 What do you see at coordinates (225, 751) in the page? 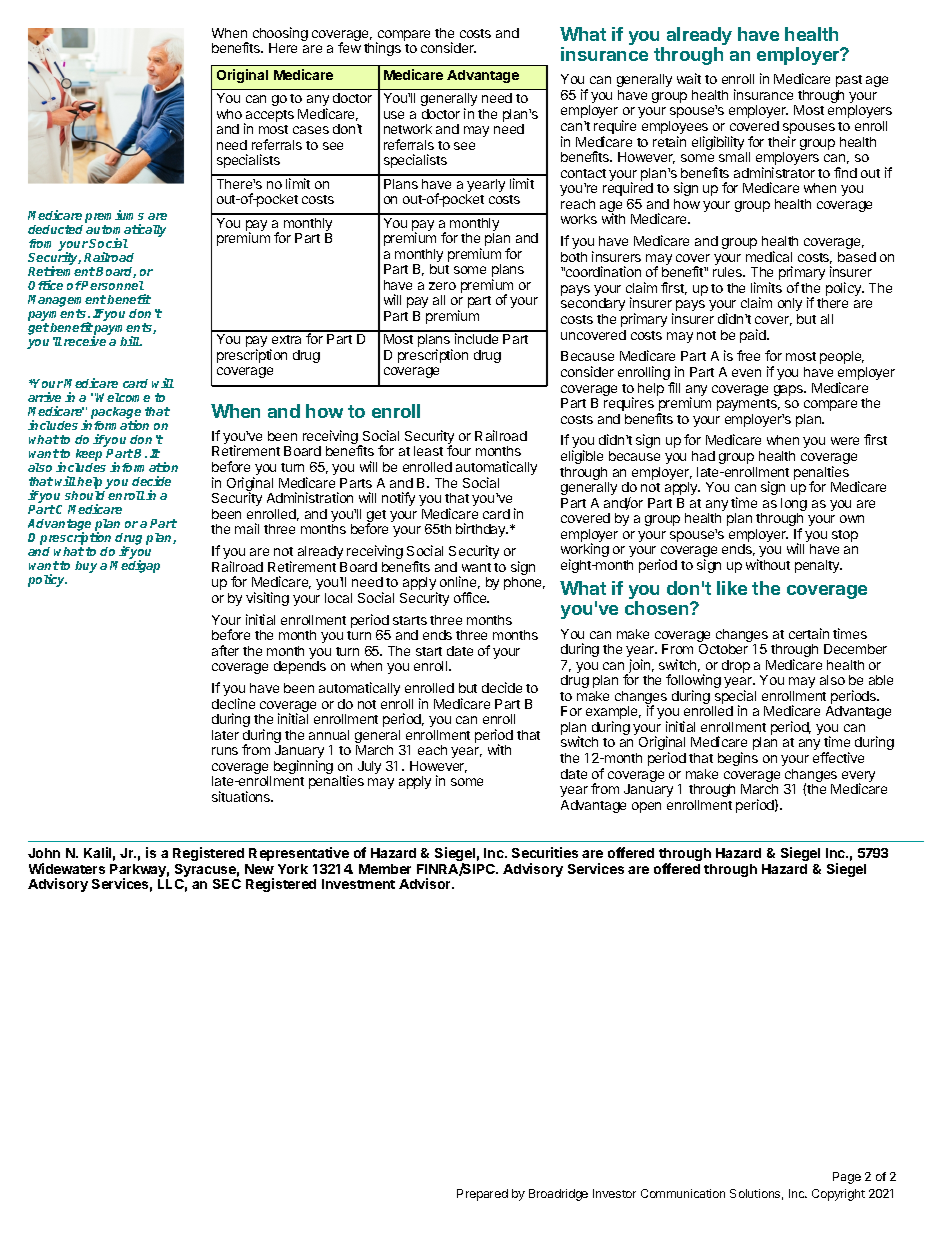
I see `runs` at bounding box center [225, 751].
